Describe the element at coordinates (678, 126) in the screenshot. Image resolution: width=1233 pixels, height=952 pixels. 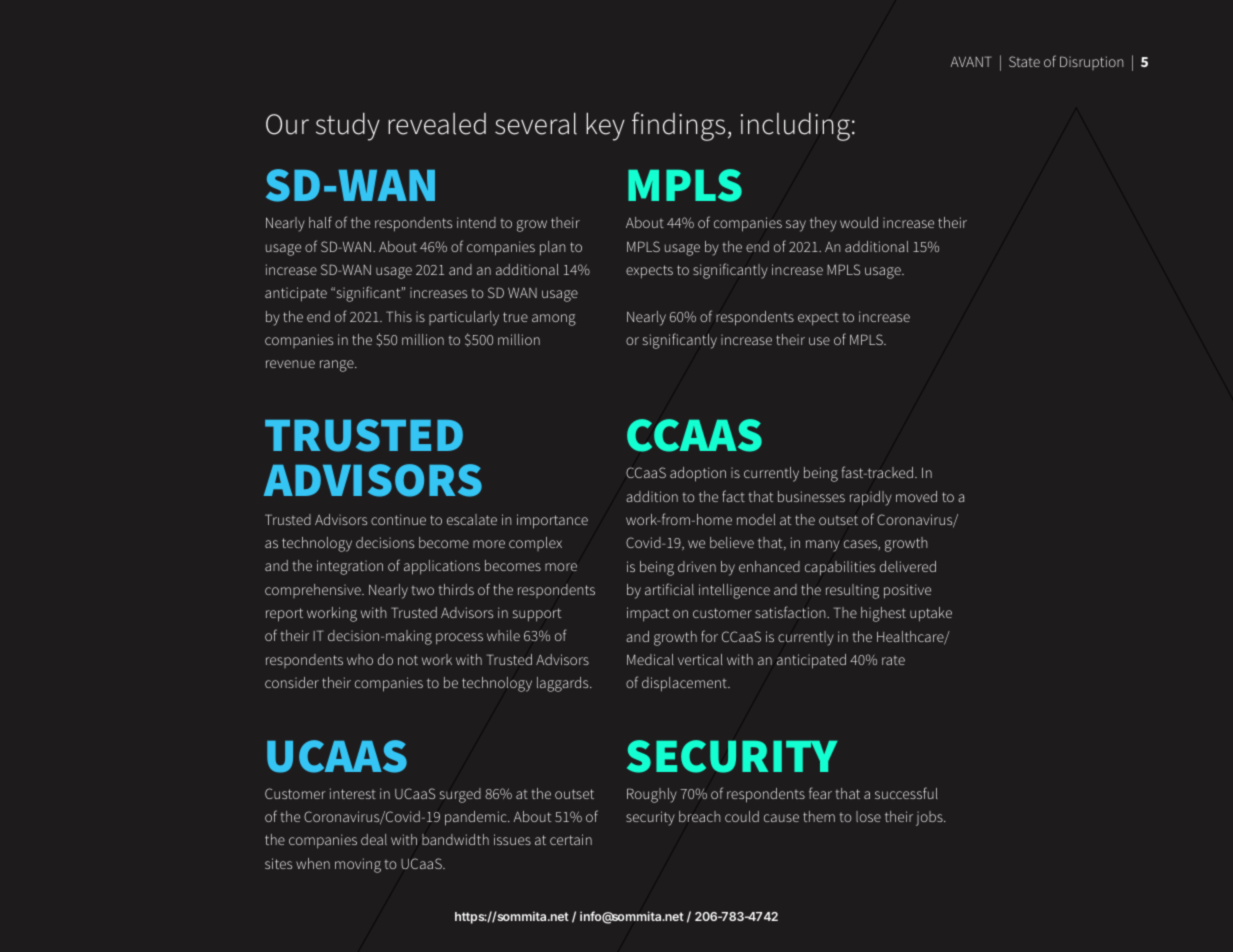
I see `findings` at that location.
